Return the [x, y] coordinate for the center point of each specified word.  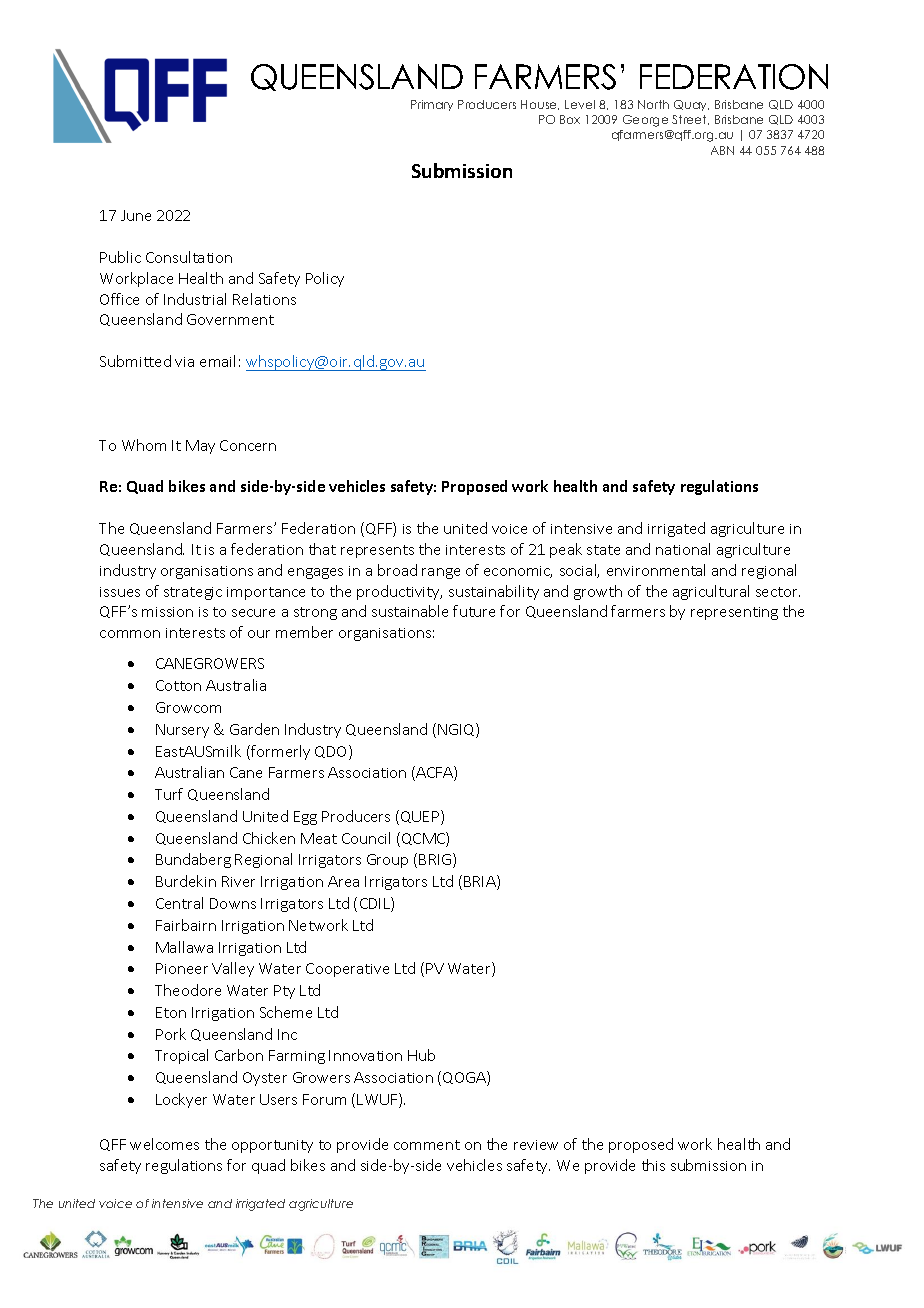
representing [734, 613]
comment [427, 1145]
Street [690, 120]
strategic [193, 593]
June [136, 215]
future [474, 611]
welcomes [164, 1144]
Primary [432, 105]
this [653, 1165]
